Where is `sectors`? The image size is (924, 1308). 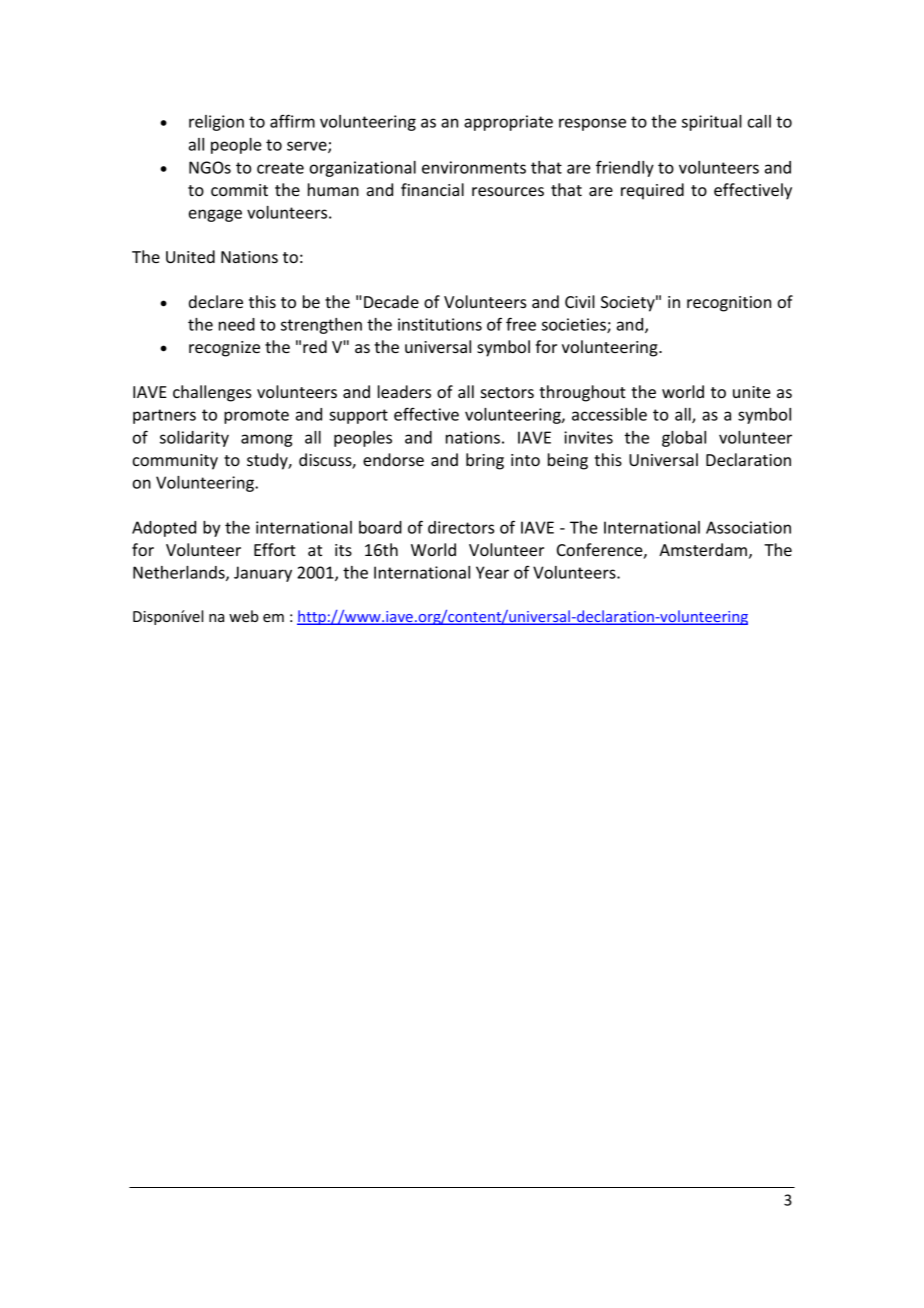 sectors is located at coordinates (507, 392).
